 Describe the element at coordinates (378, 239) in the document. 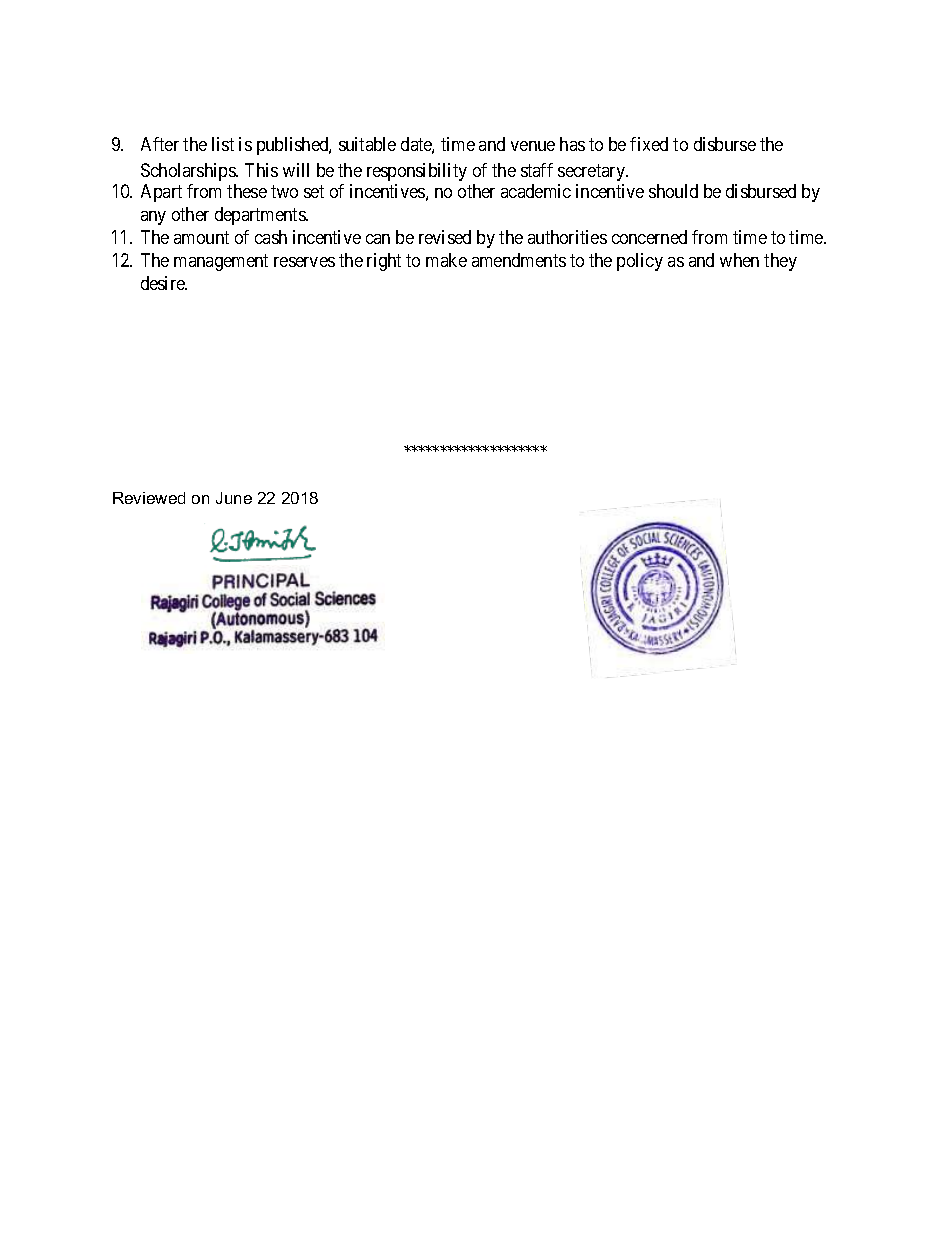

I see `can` at that location.
